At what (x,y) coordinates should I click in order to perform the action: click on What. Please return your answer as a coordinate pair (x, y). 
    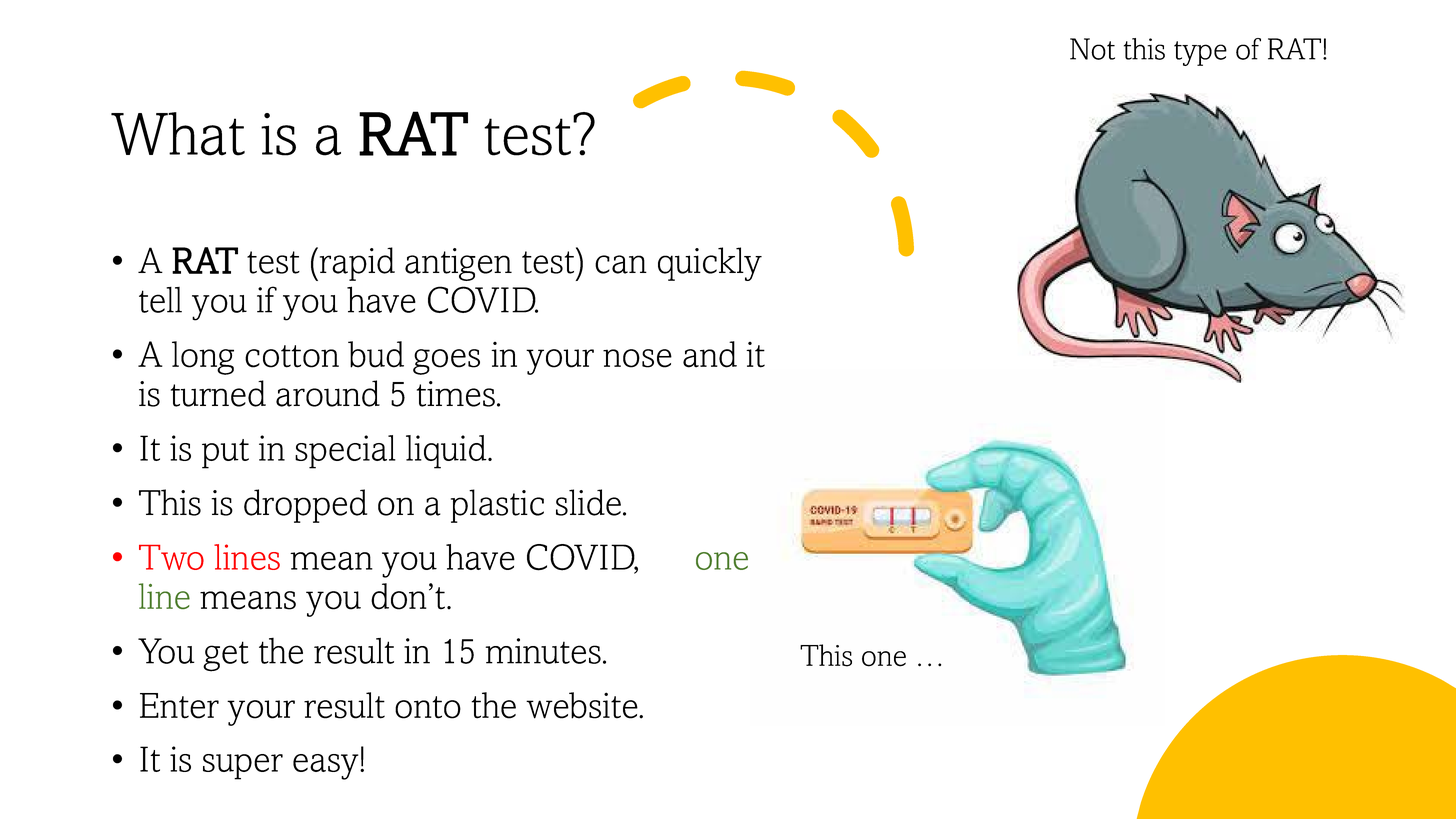
    Looking at the image, I should click on (178, 134).
